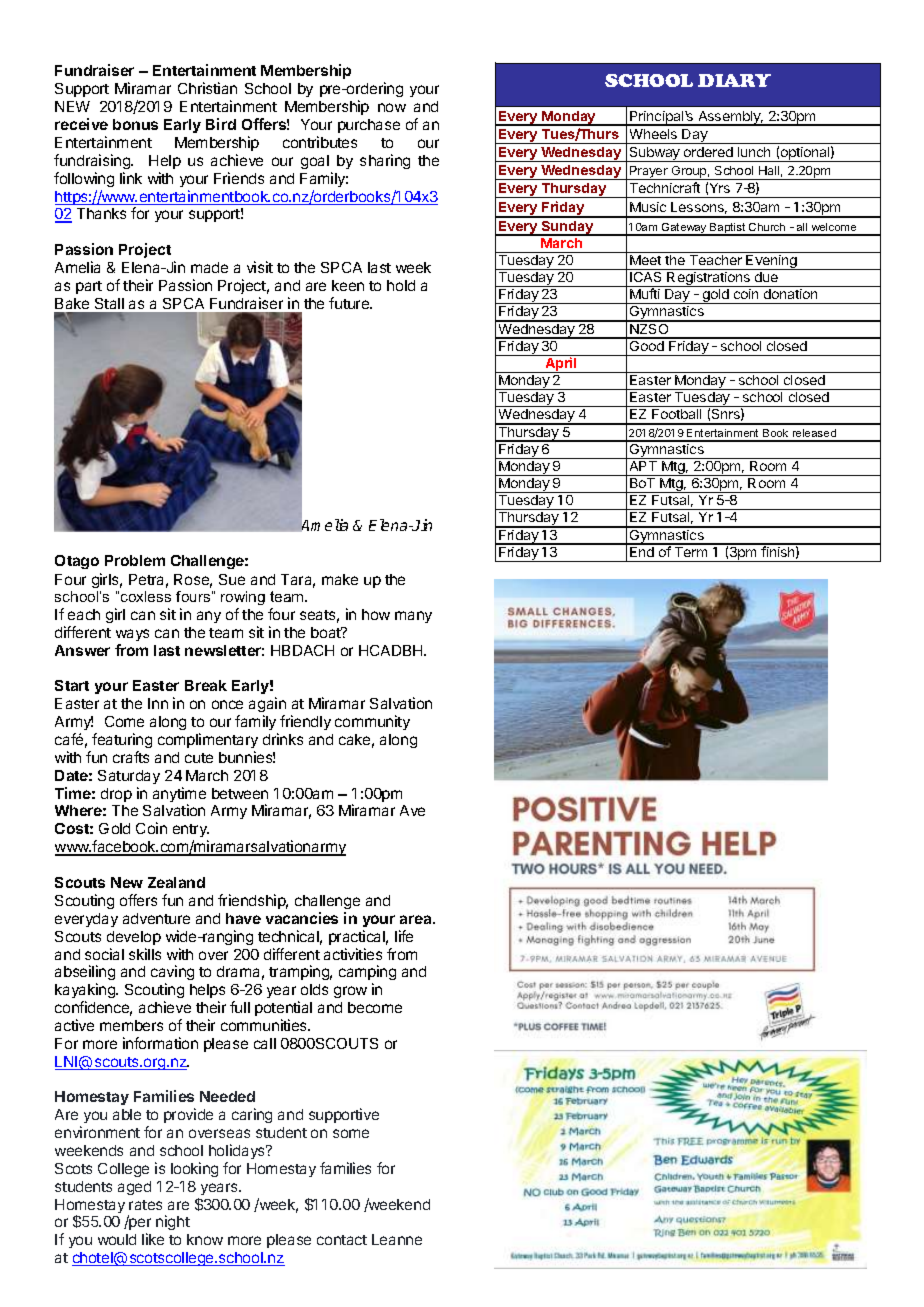 Image resolution: width=924 pixels, height=1307 pixels. Describe the element at coordinates (369, 126) in the document. I see `purchase` at that location.
